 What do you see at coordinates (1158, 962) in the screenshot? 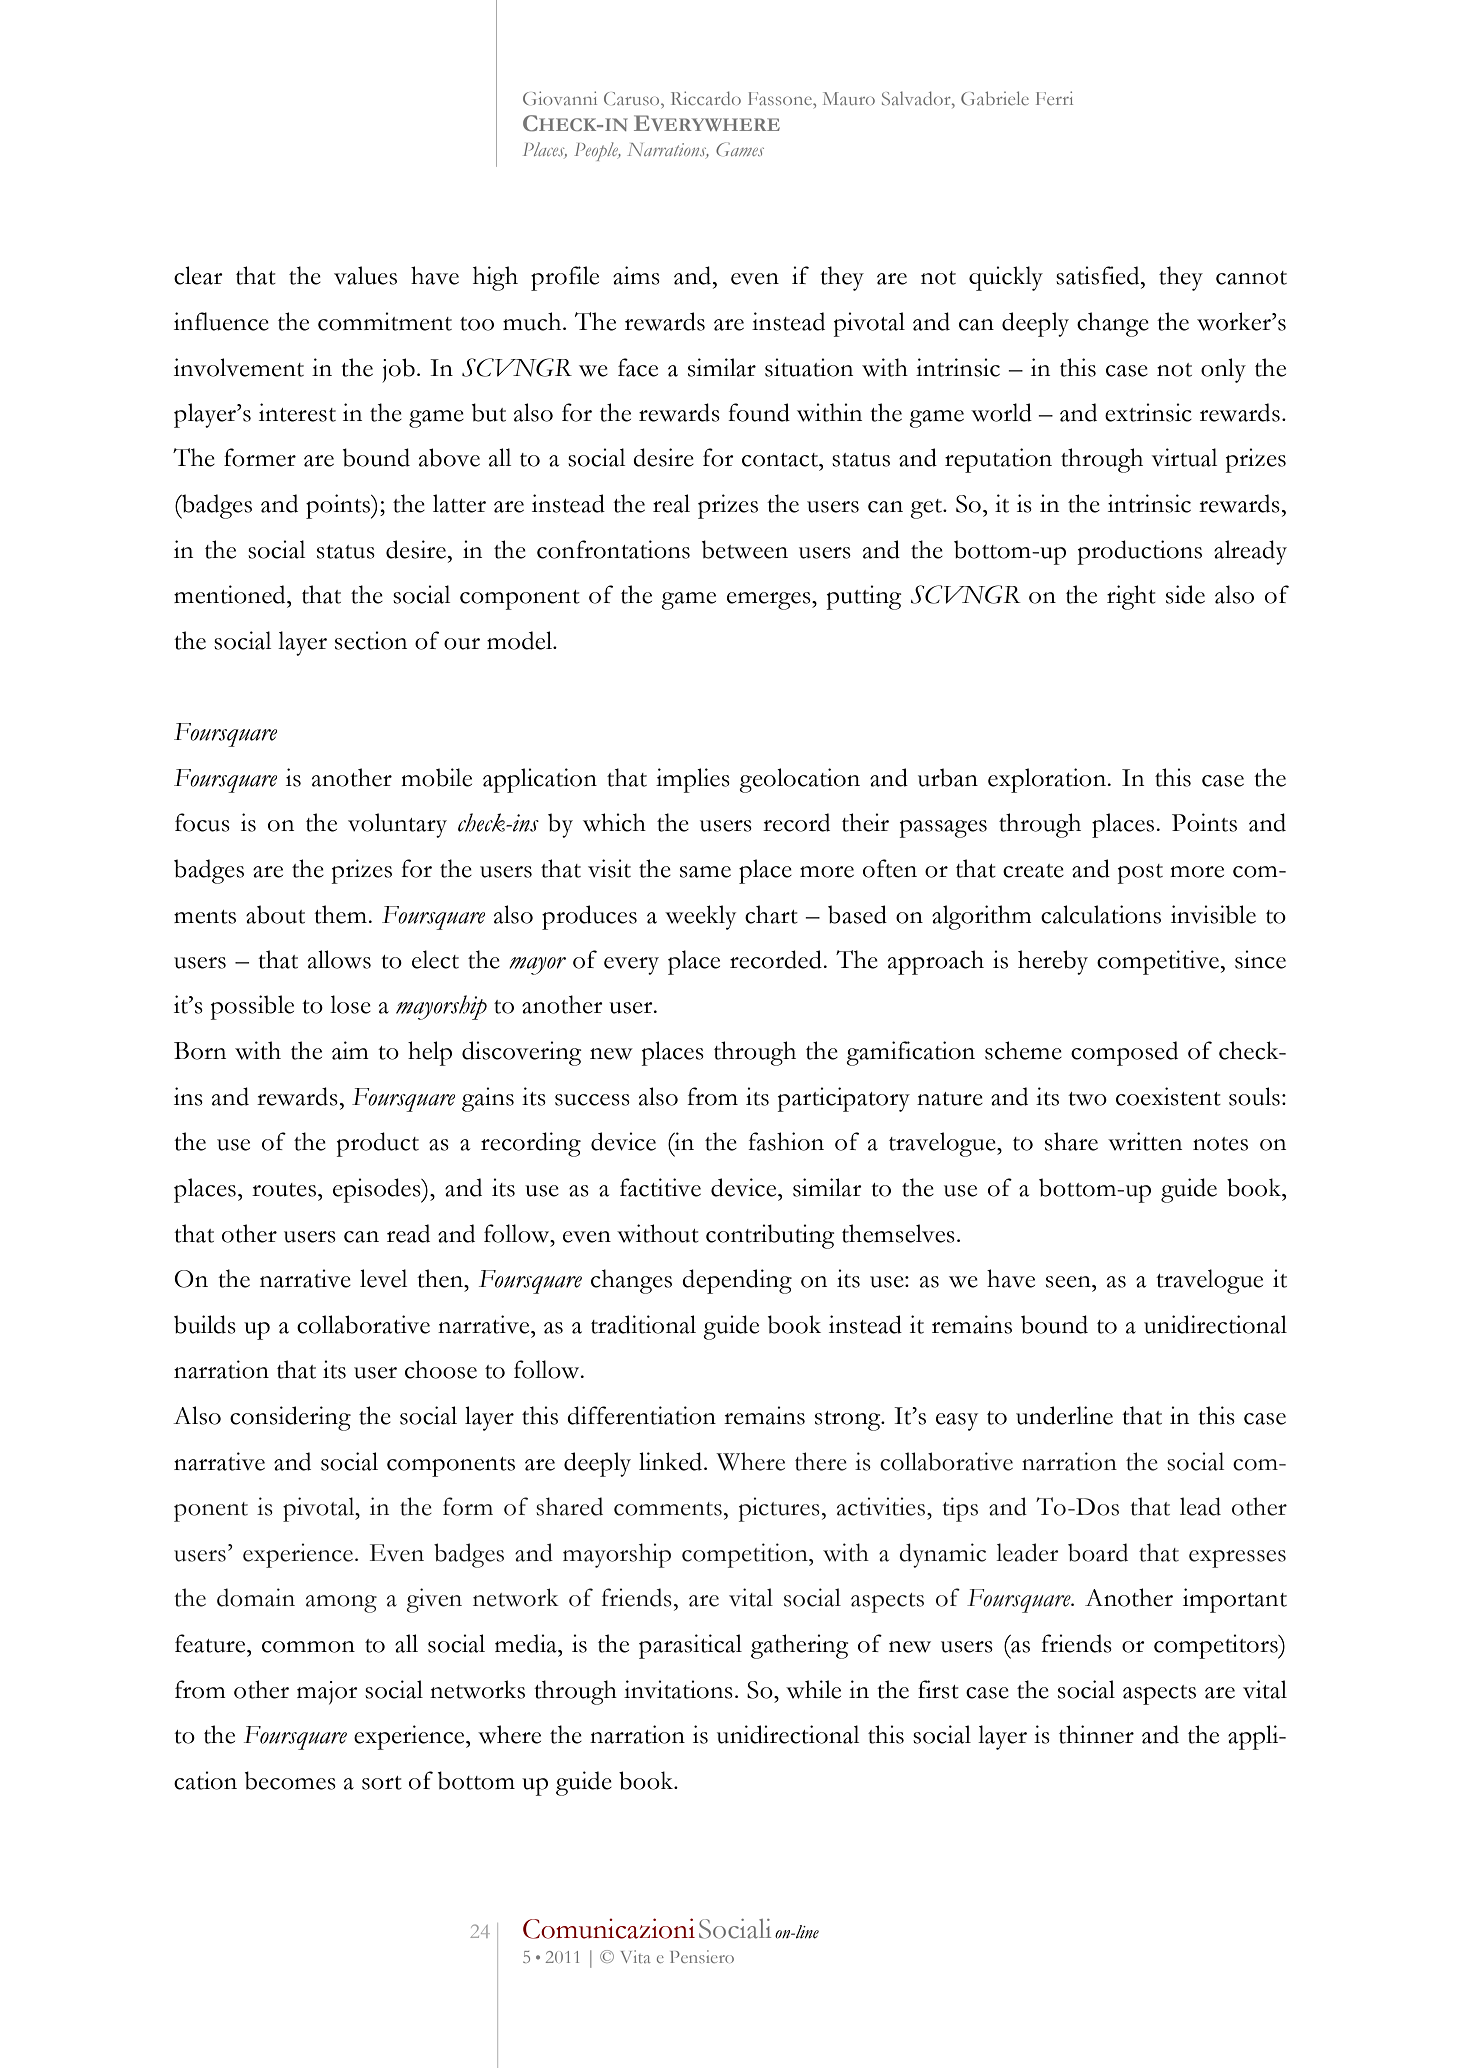
I see `competitive` at bounding box center [1158, 962].
